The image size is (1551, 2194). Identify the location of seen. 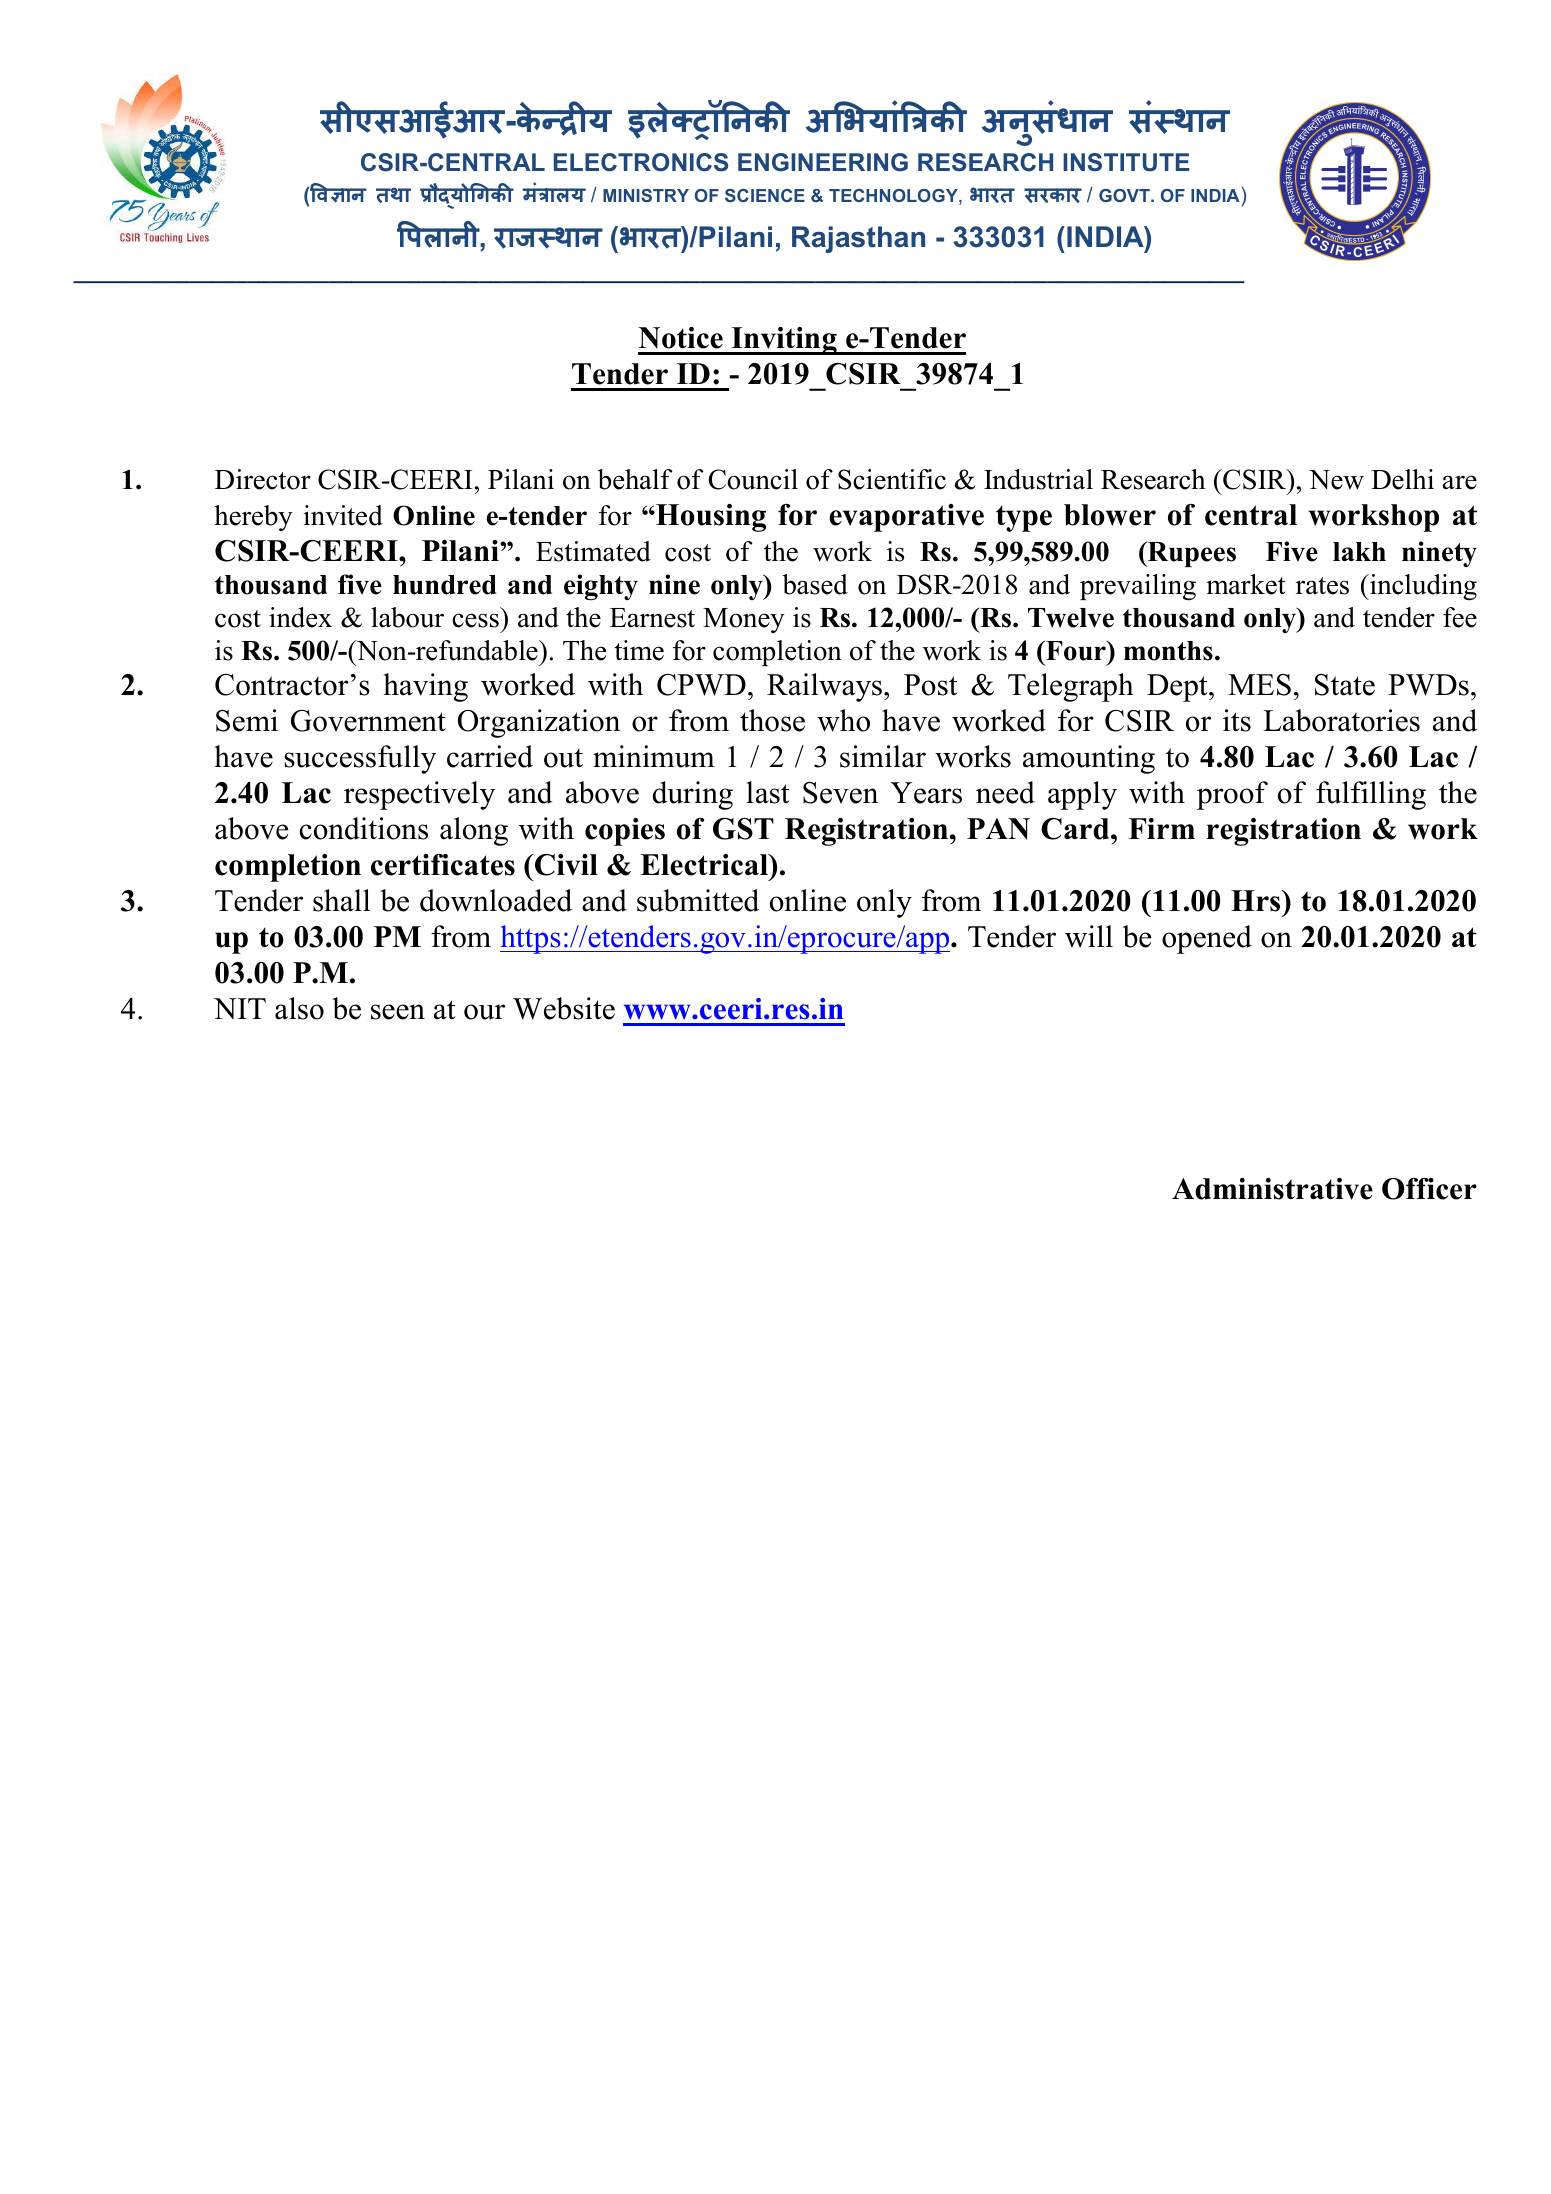
(398, 1012).
